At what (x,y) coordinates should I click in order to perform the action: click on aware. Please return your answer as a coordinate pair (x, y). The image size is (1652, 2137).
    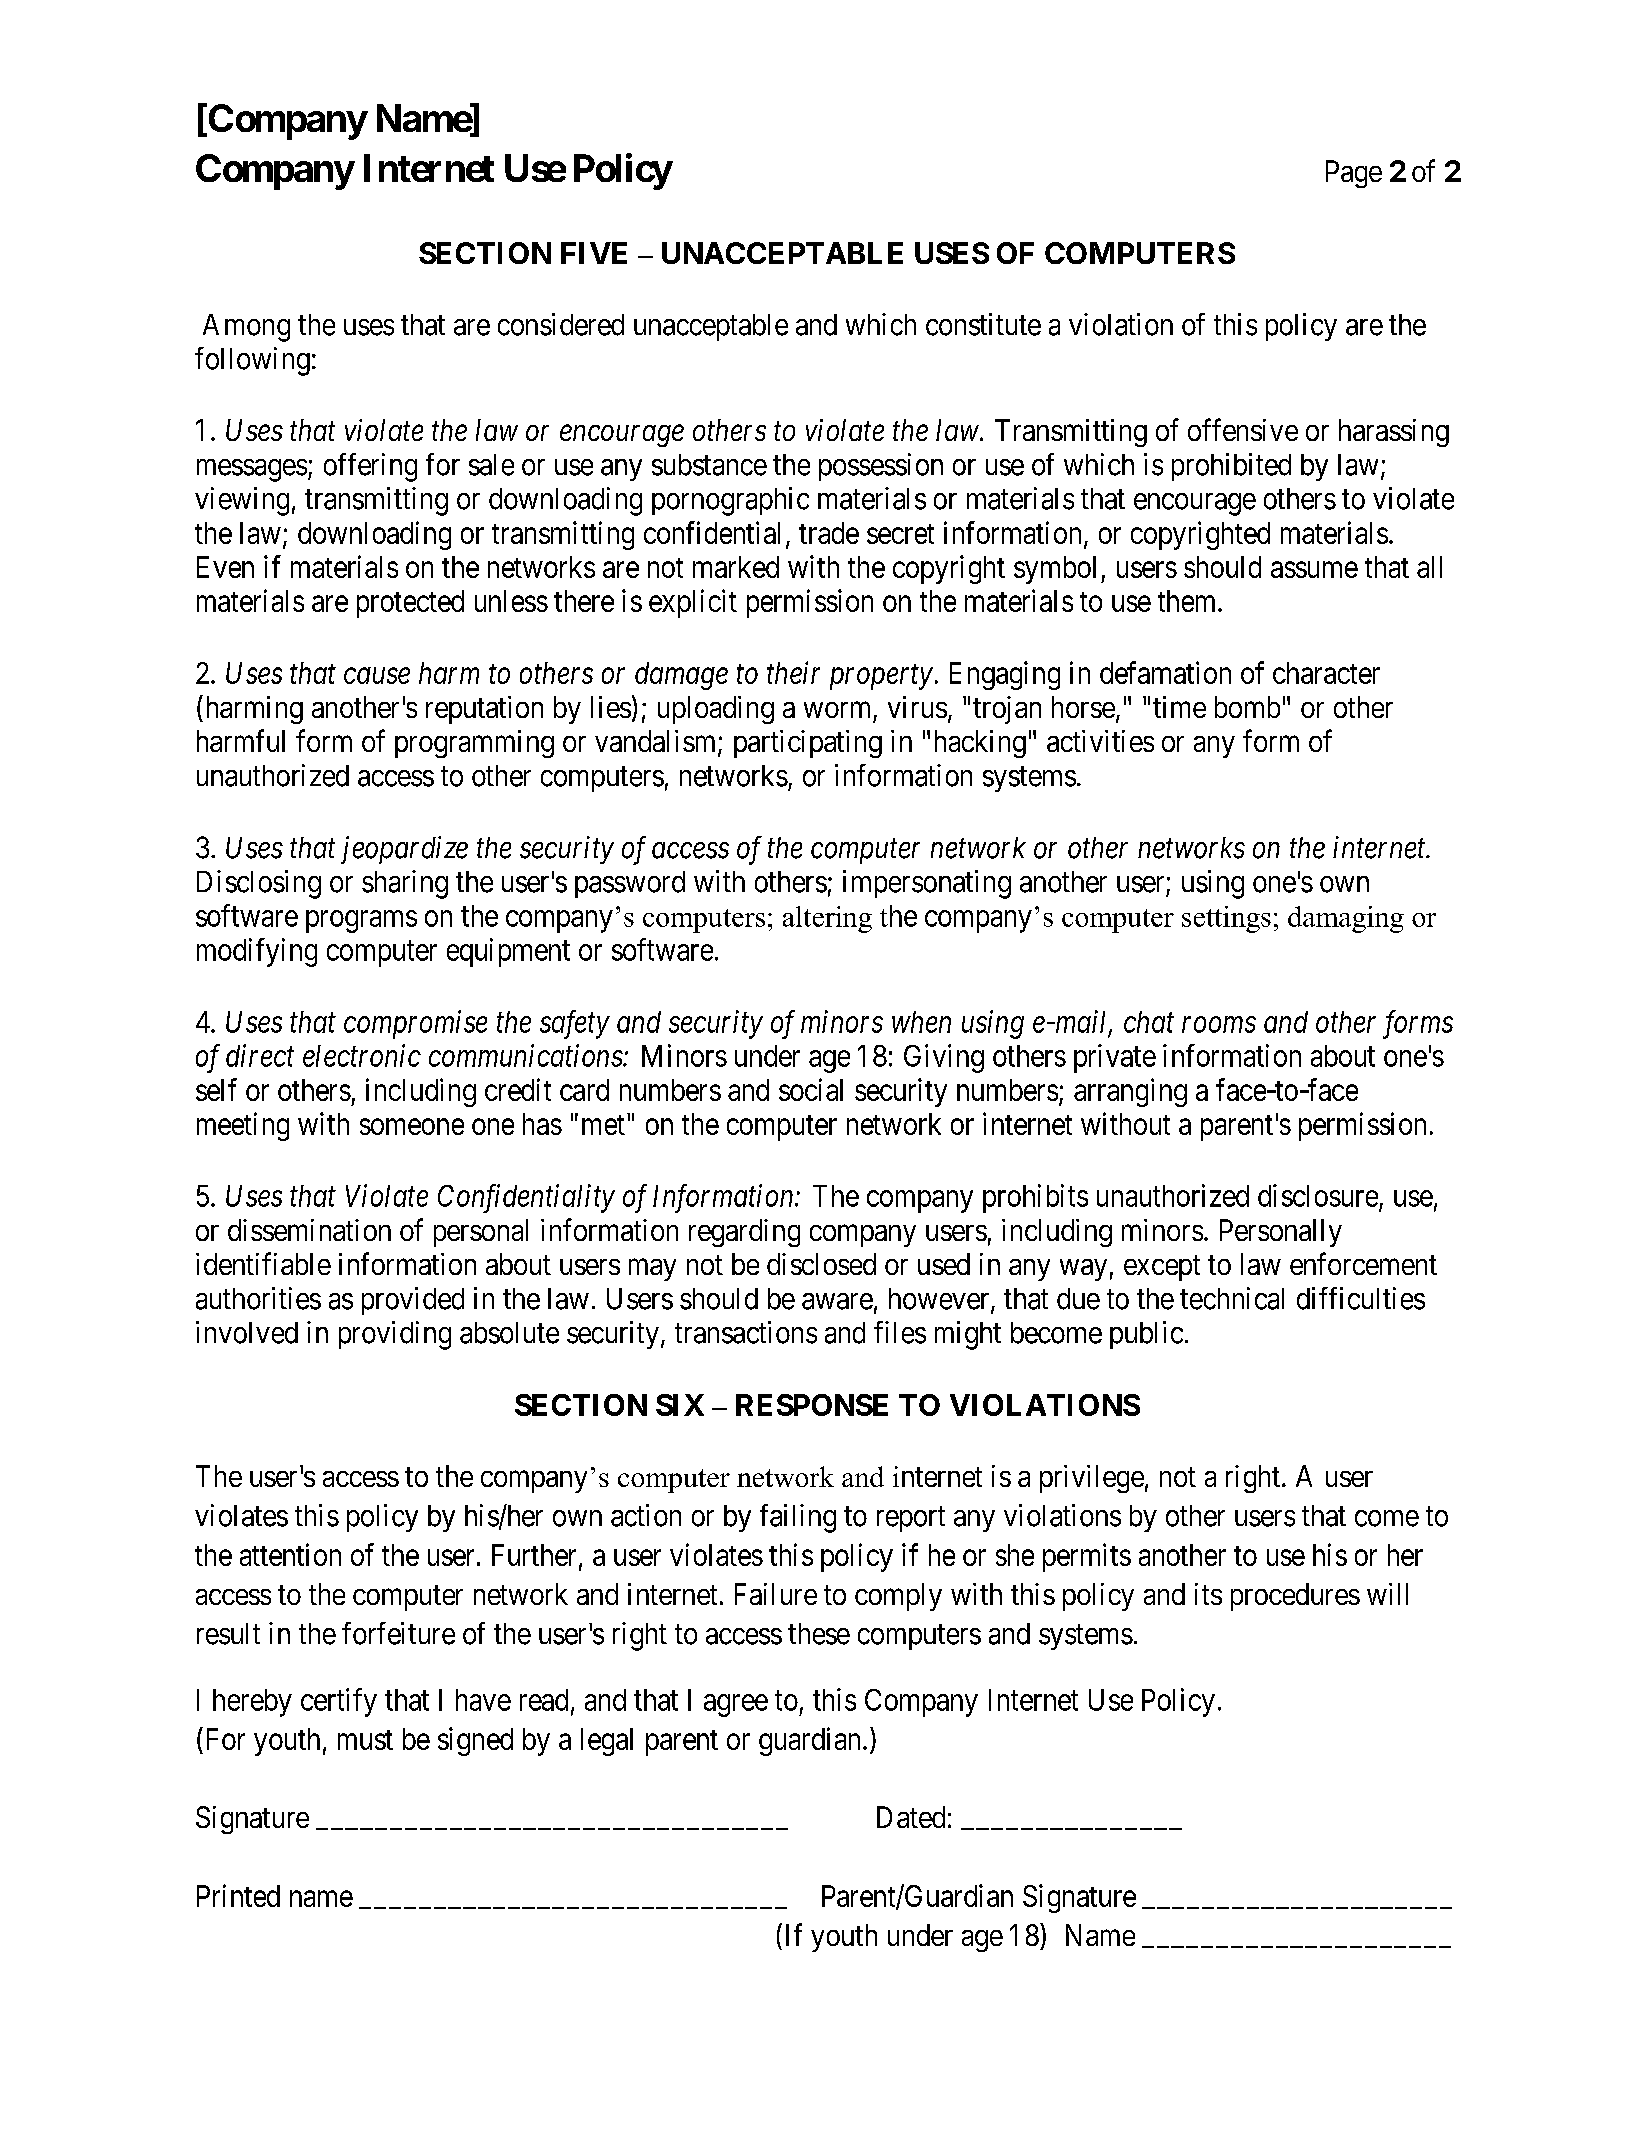
    Looking at the image, I should click on (837, 1301).
